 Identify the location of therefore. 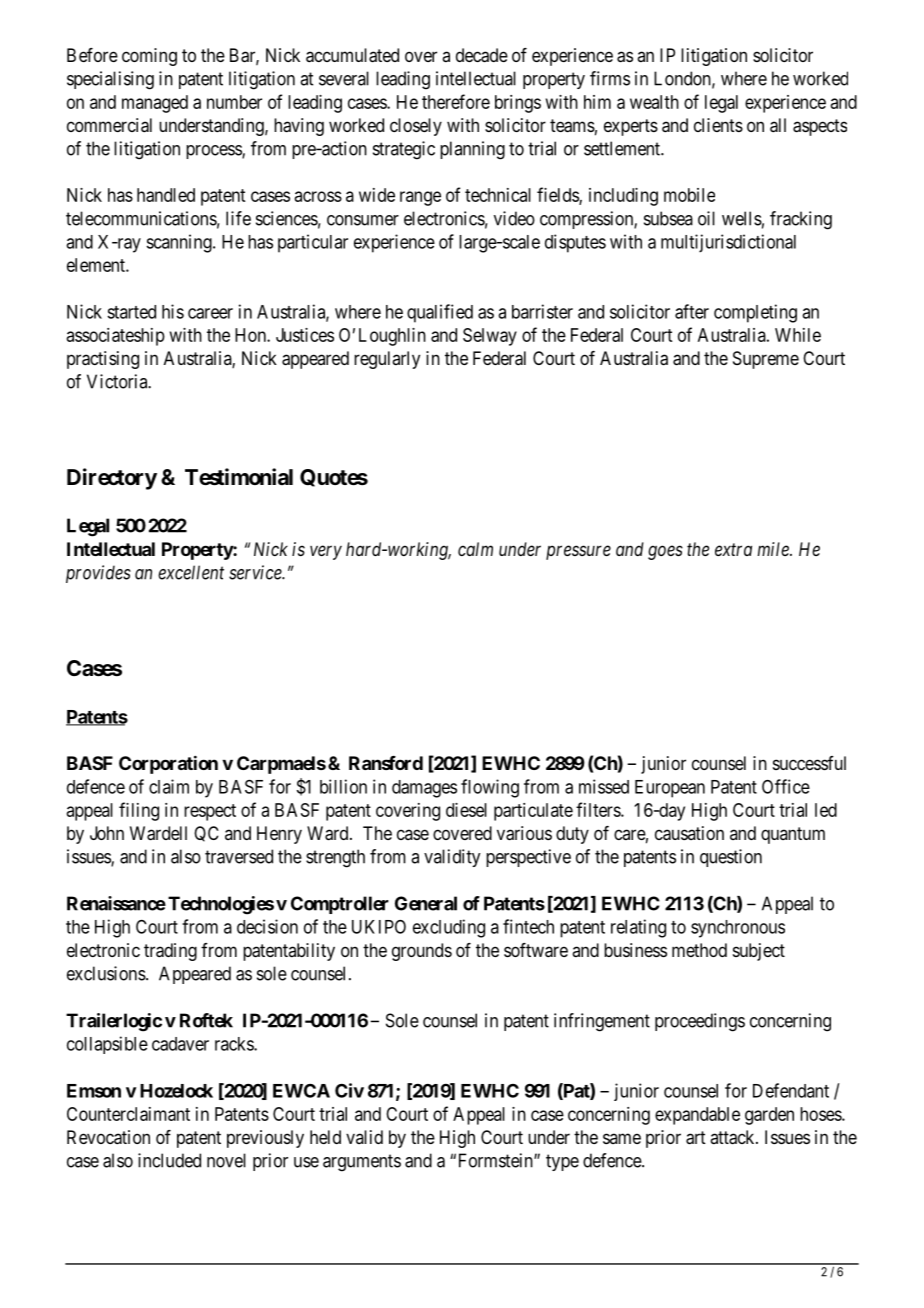
(456, 101).
